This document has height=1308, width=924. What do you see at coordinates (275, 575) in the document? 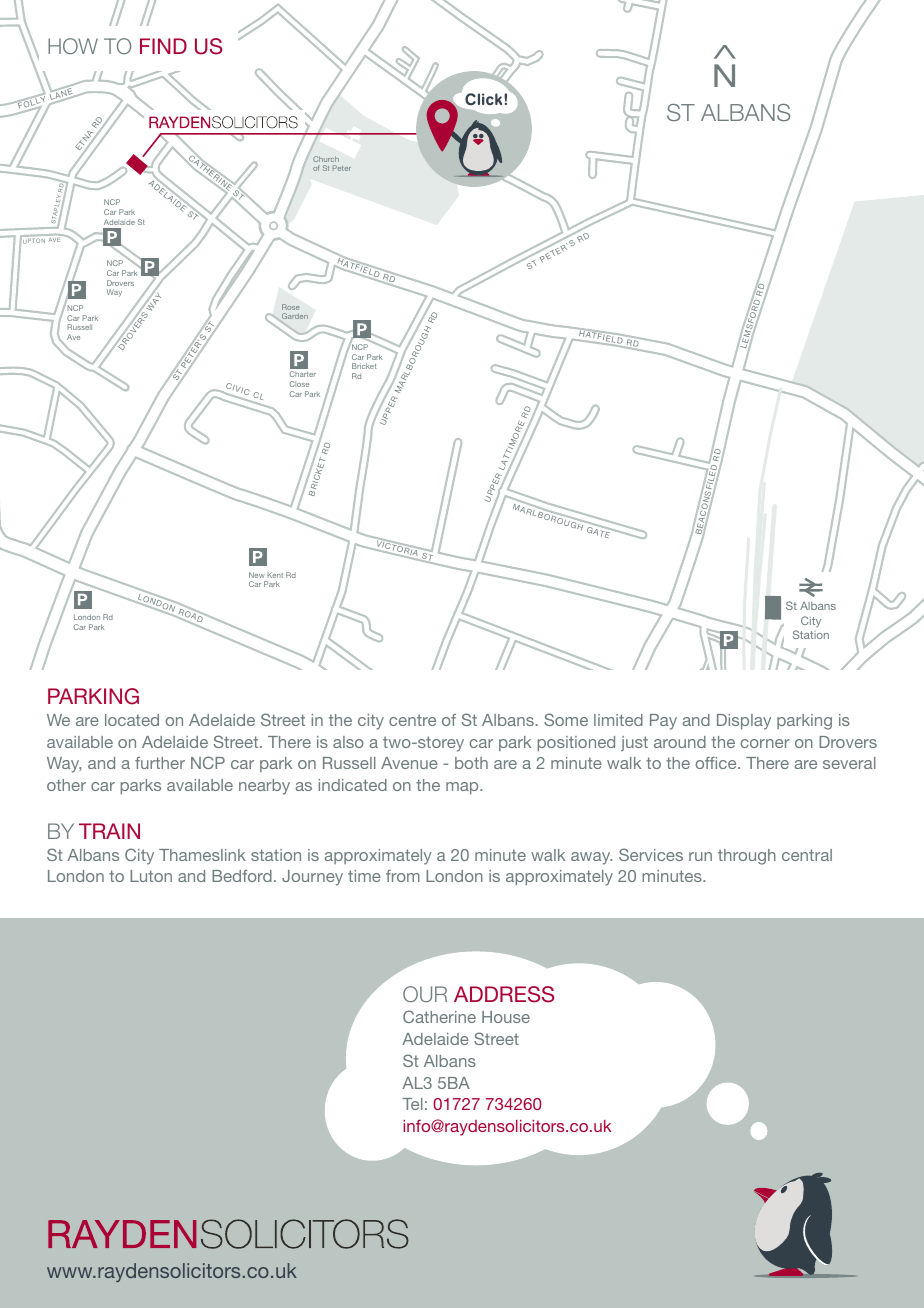
I see `Kent` at bounding box center [275, 575].
